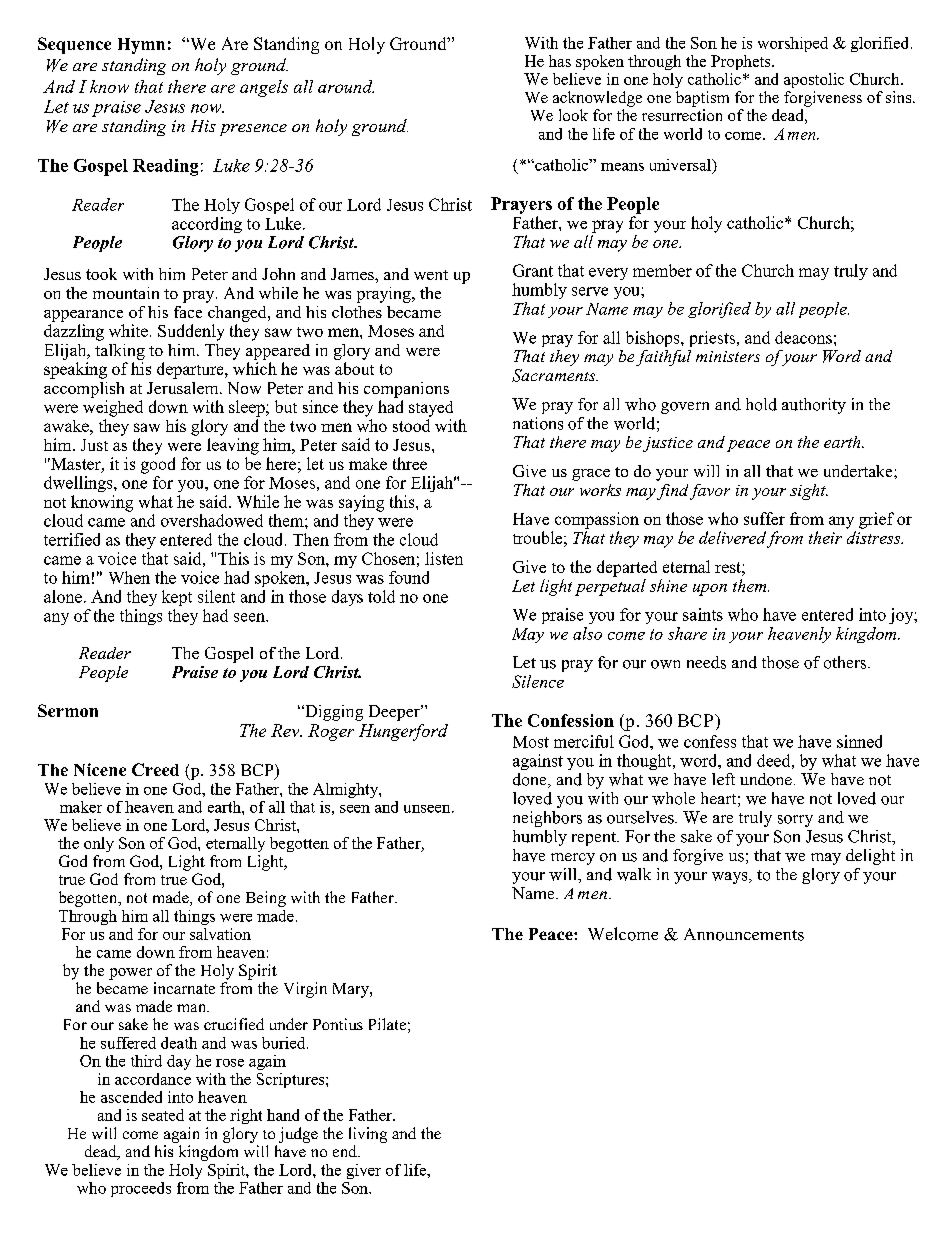 The width and height of the screenshot is (952, 1233). I want to click on apostolic, so click(814, 80).
